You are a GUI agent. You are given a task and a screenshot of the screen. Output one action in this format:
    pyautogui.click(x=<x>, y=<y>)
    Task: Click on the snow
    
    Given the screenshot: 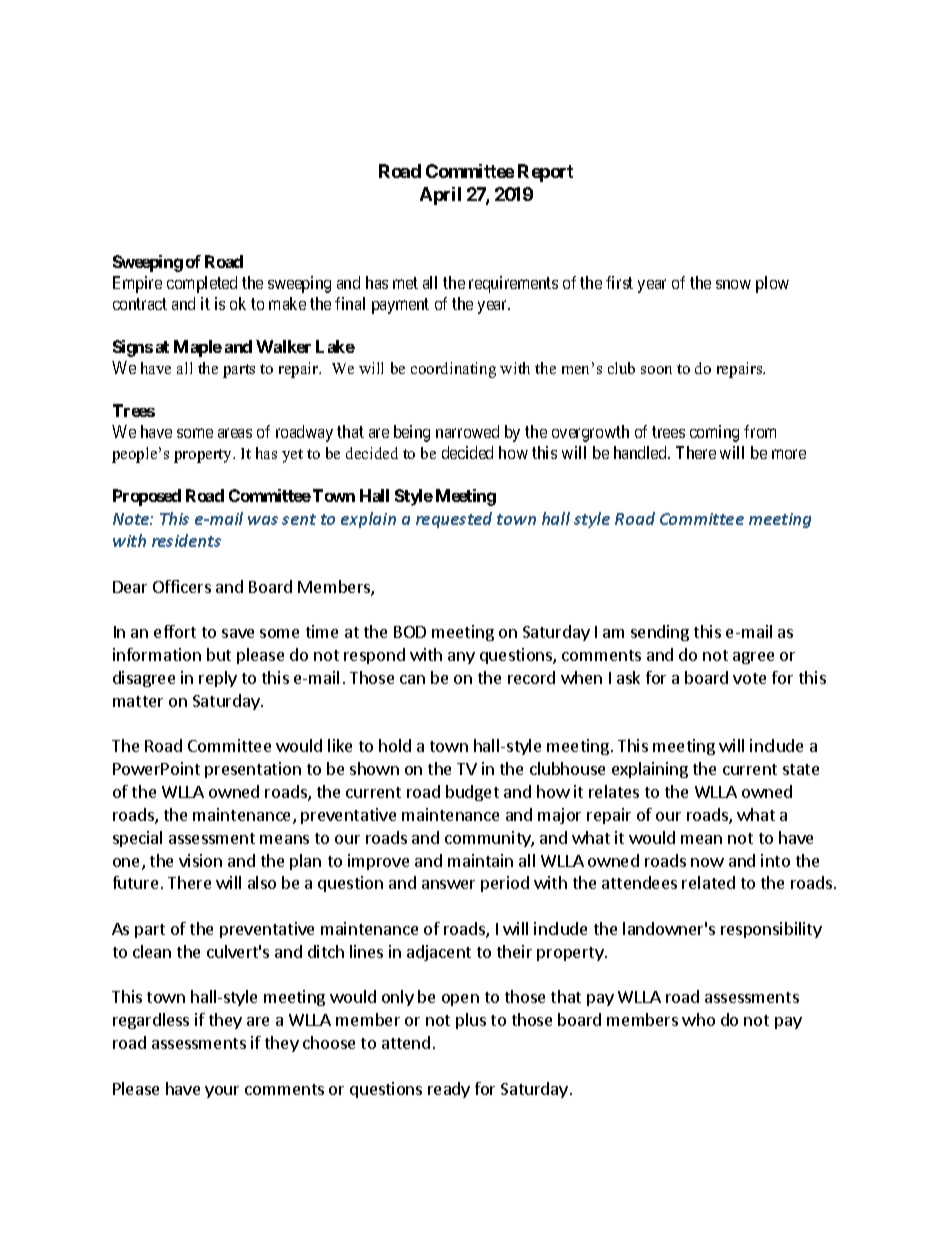 What is the action you would take?
    pyautogui.click(x=733, y=284)
